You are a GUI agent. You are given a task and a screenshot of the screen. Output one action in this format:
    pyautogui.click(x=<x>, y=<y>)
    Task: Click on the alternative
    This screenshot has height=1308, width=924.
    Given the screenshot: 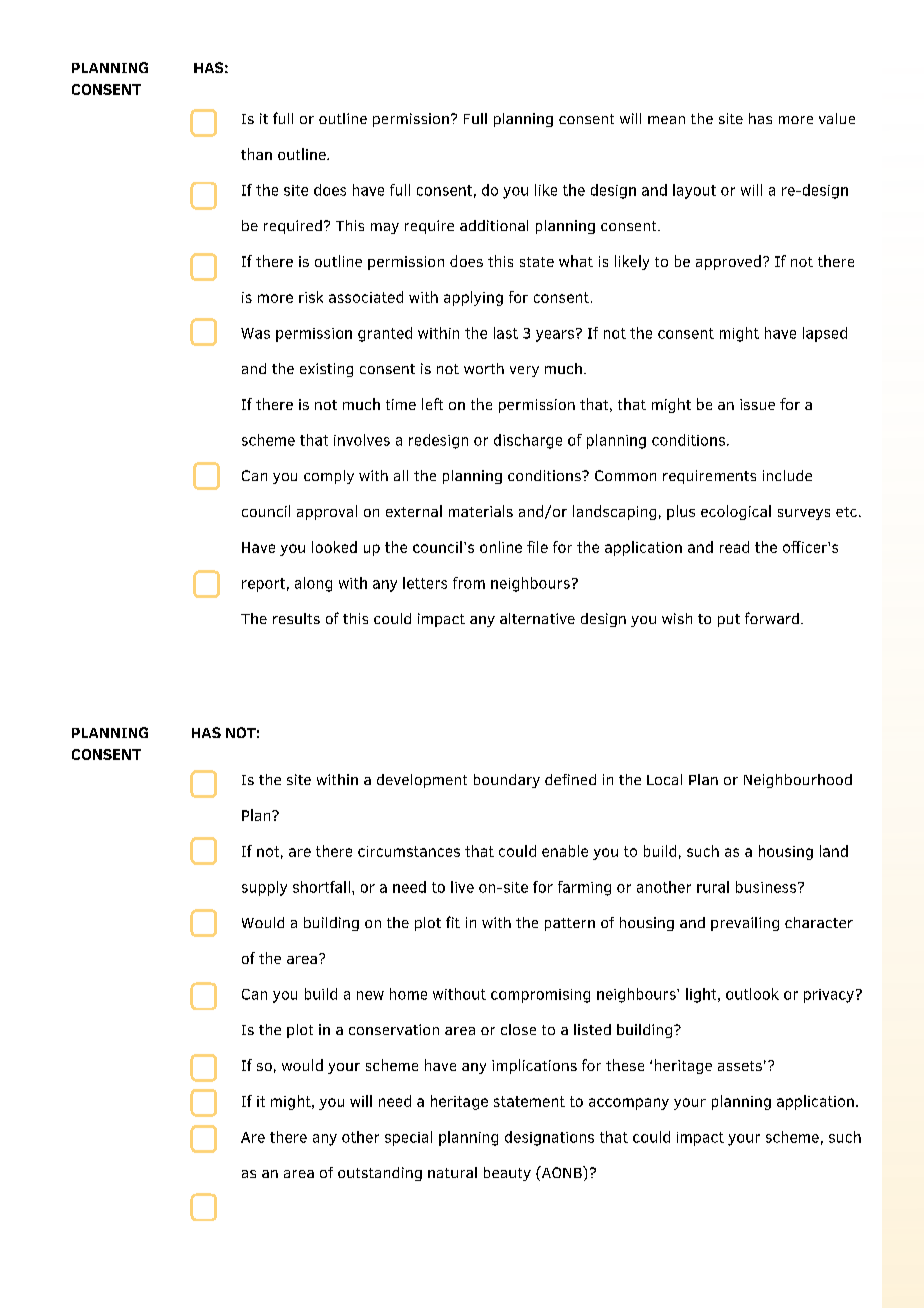 What is the action you would take?
    pyautogui.click(x=537, y=618)
